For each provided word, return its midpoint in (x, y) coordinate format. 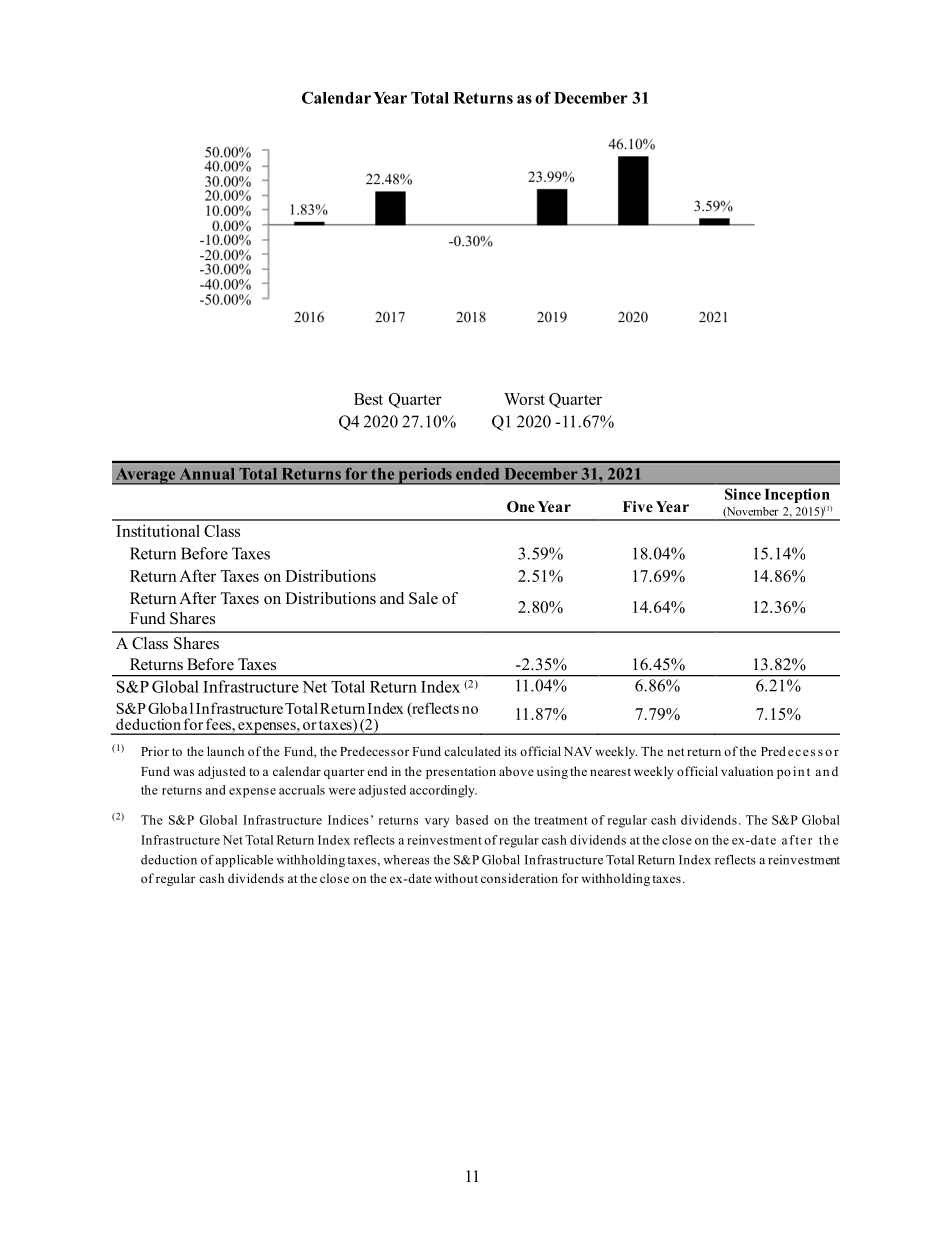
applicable (244, 861)
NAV (578, 751)
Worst (524, 399)
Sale (423, 598)
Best (368, 399)
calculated (472, 751)
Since (743, 494)
